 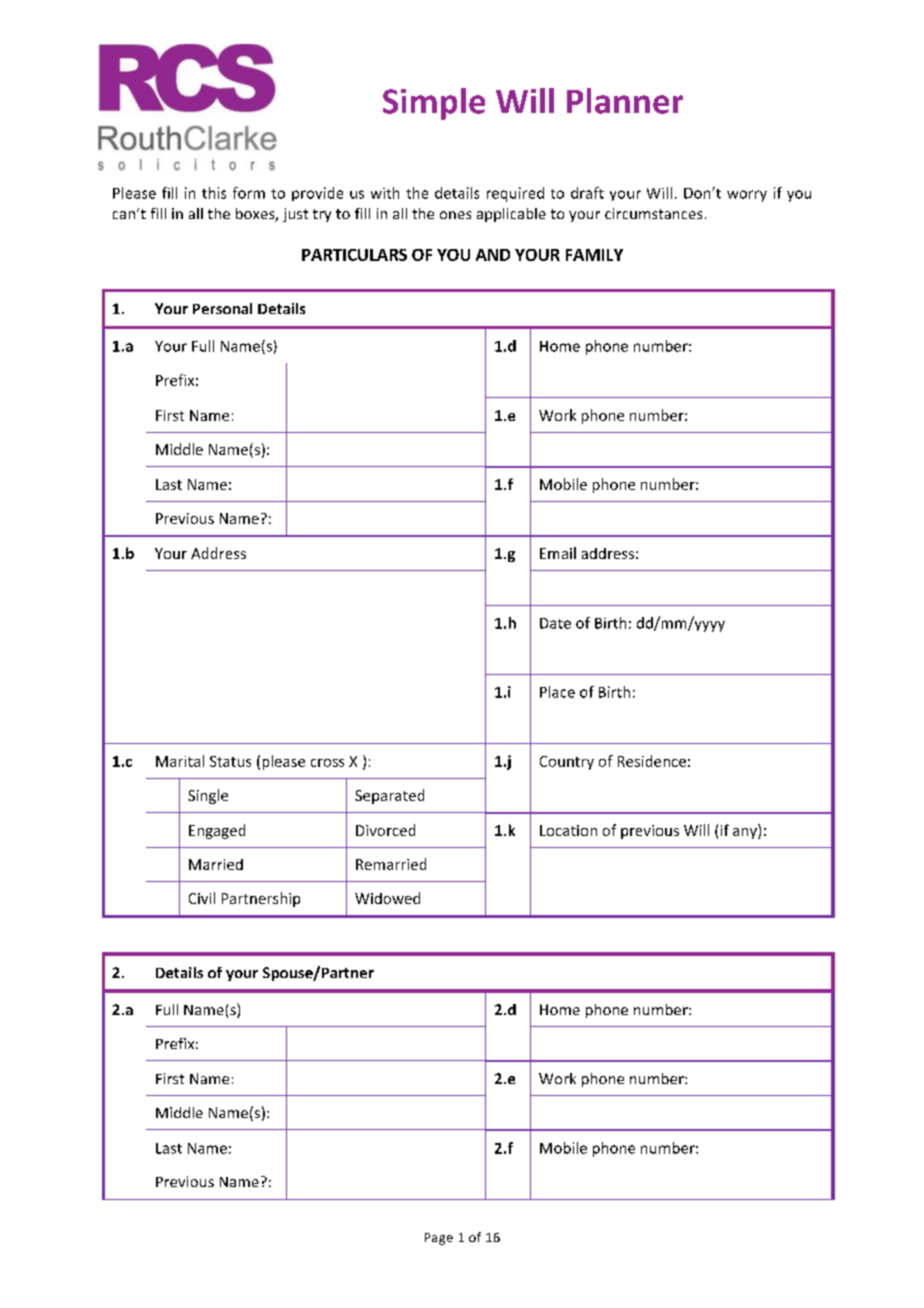 What do you see at coordinates (558, 553) in the screenshot?
I see `Email` at bounding box center [558, 553].
